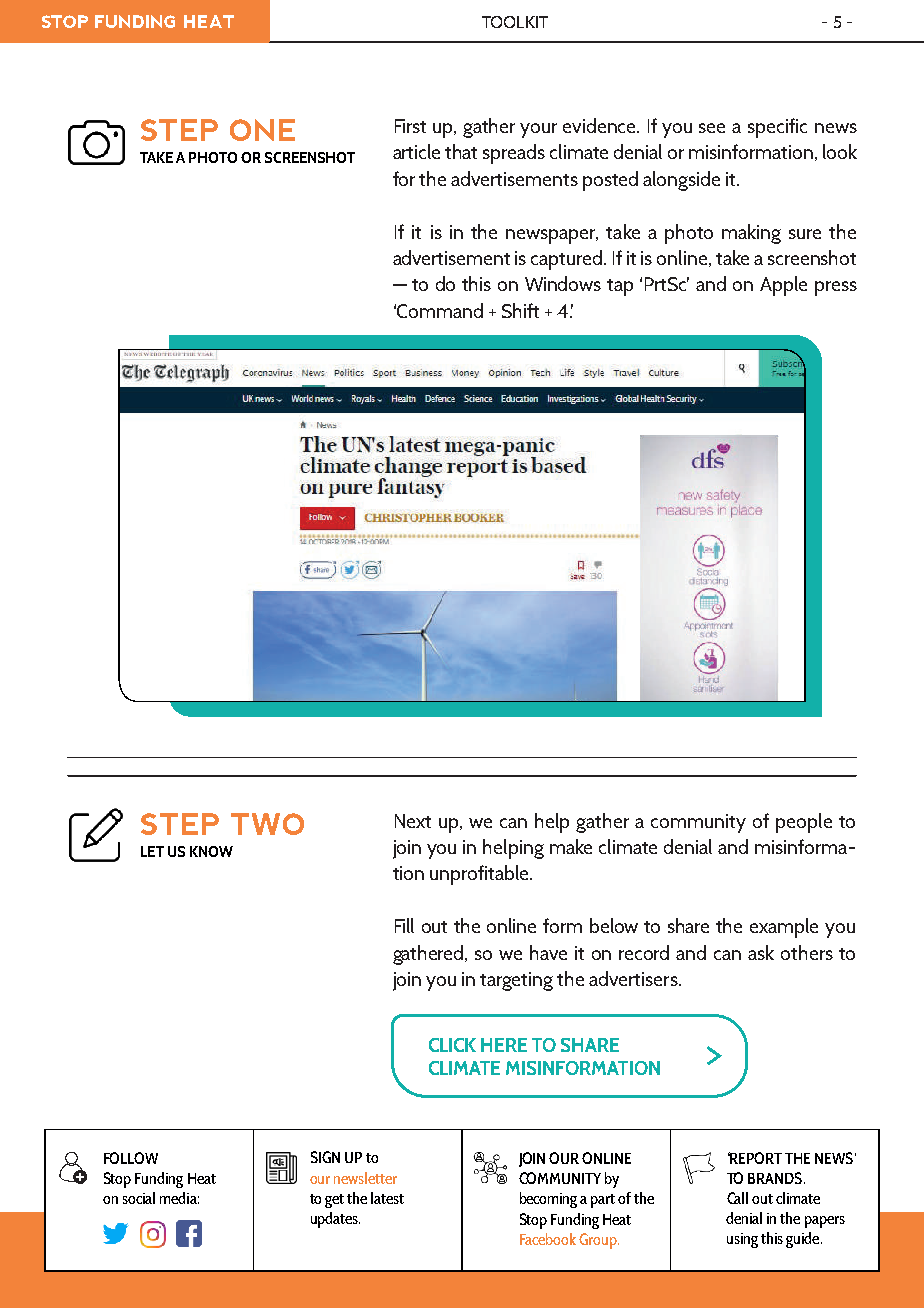 Image resolution: width=924 pixels, height=1308 pixels. Describe the element at coordinates (520, 310) in the screenshot. I see `Shift` at that location.
